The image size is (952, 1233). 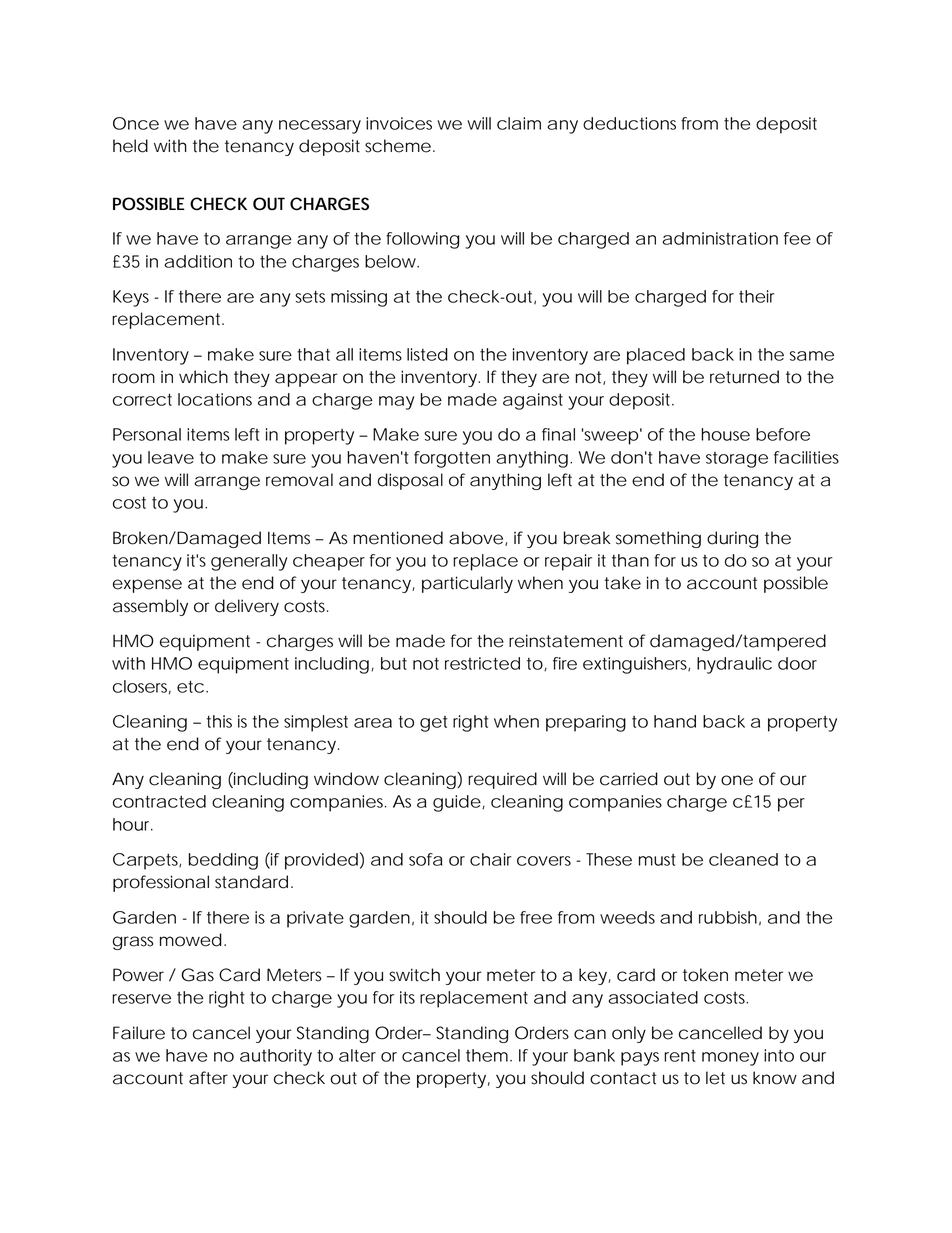 What do you see at coordinates (452, 459) in the image?
I see `forgotten` at bounding box center [452, 459].
